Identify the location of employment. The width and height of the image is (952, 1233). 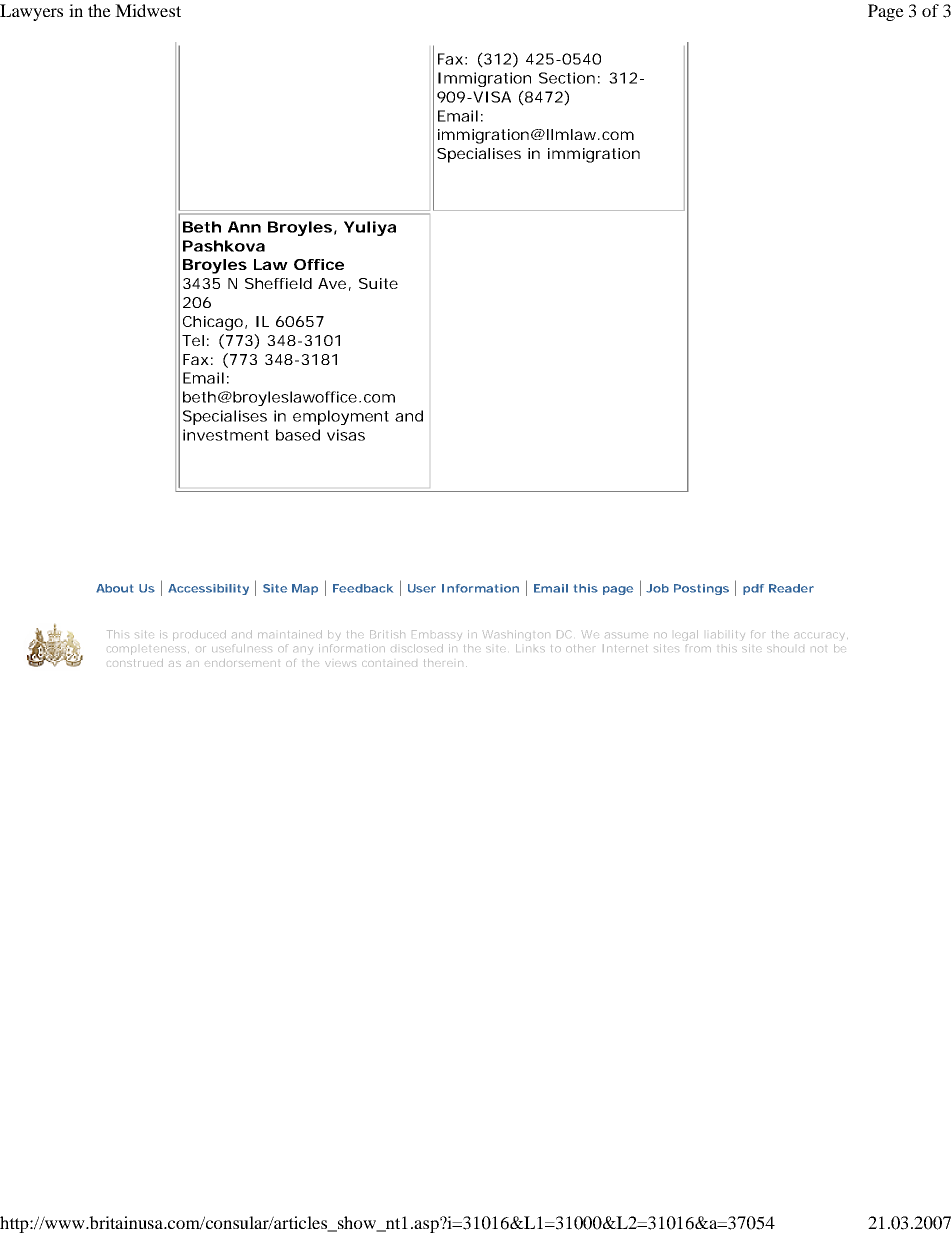
(341, 417).
